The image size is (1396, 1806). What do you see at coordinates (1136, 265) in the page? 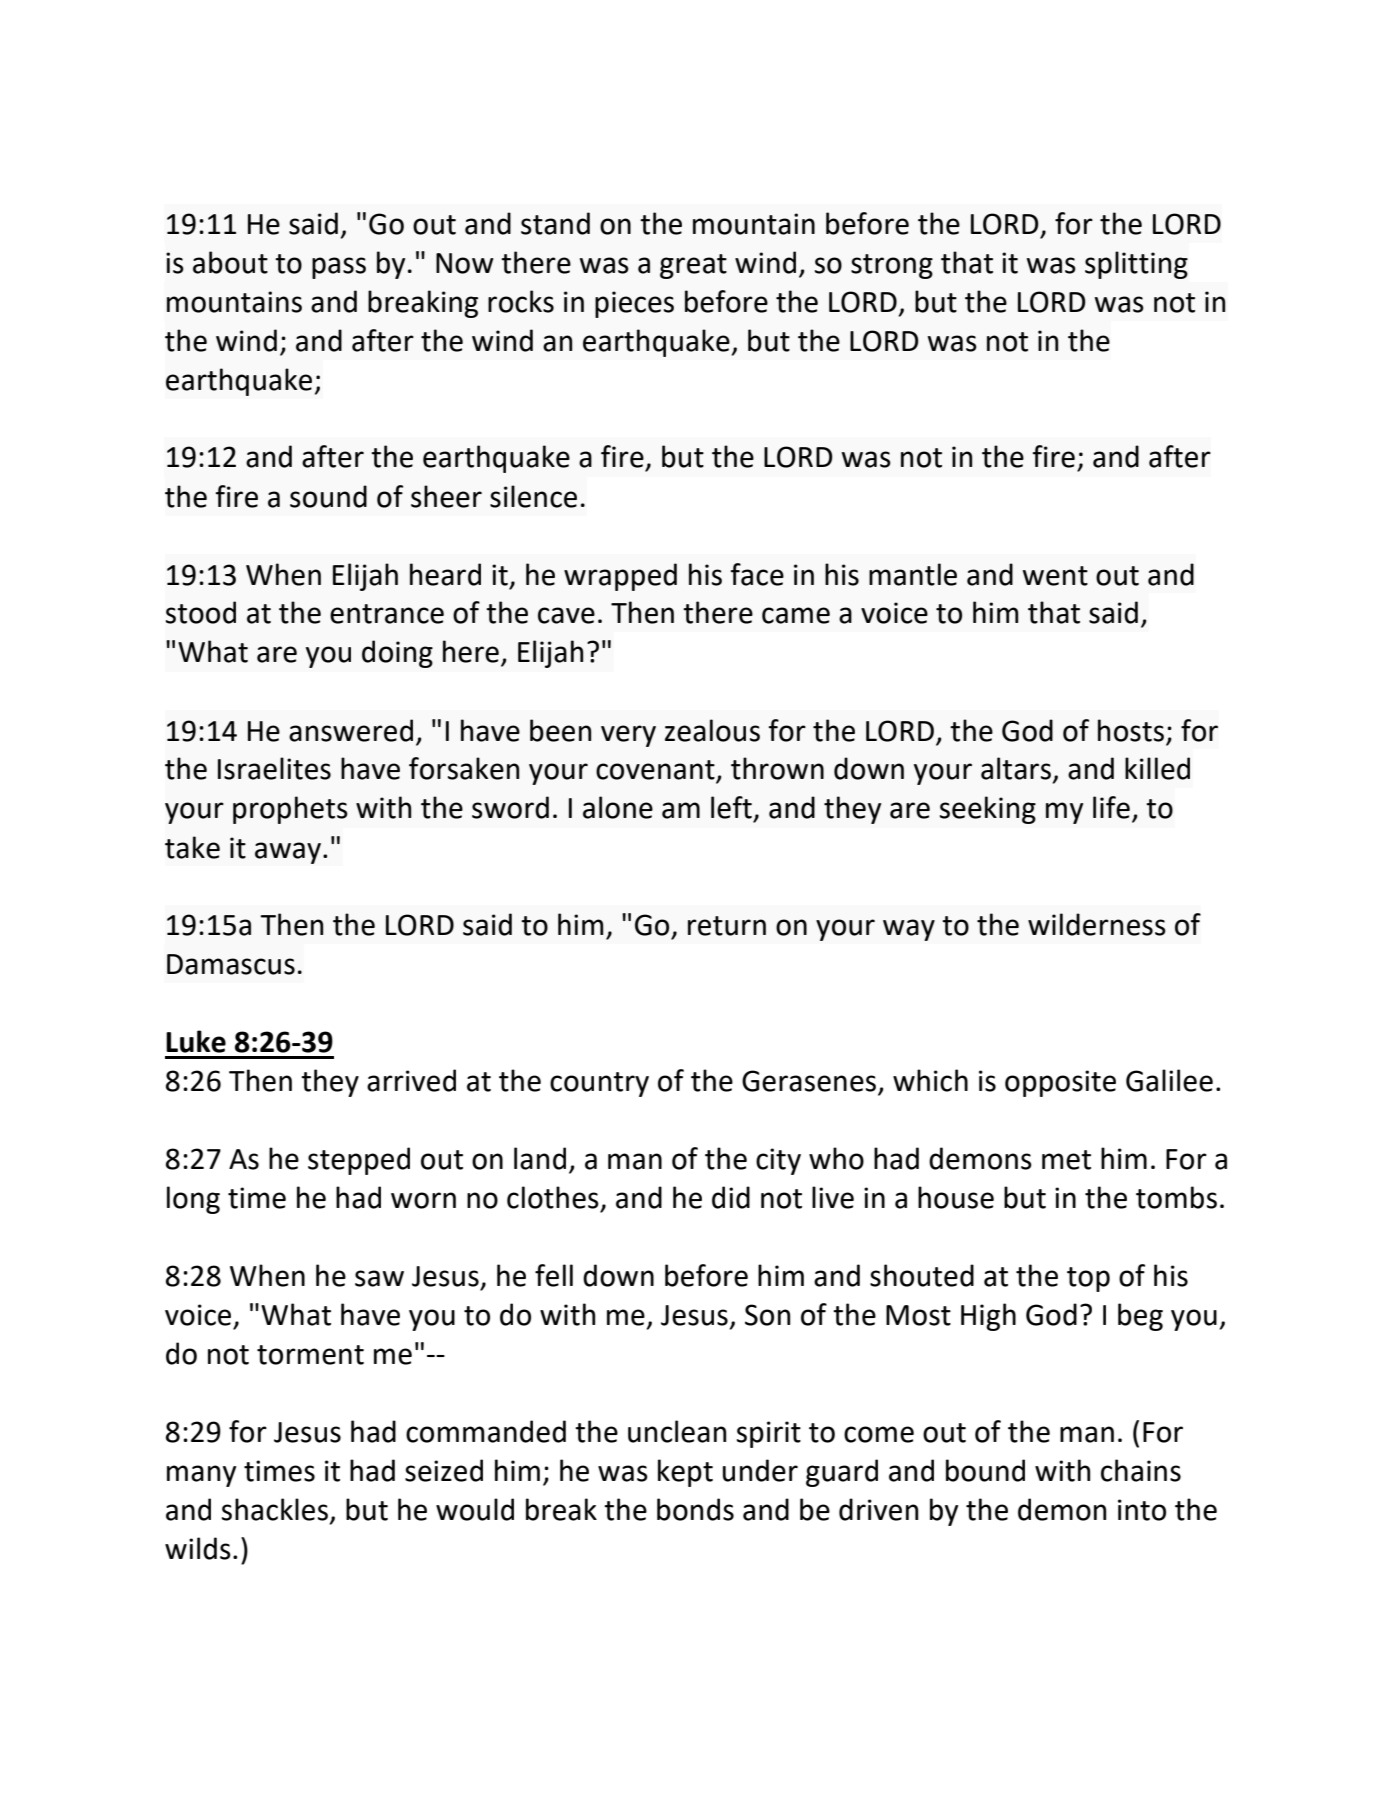
I see `splitting` at bounding box center [1136, 265].
